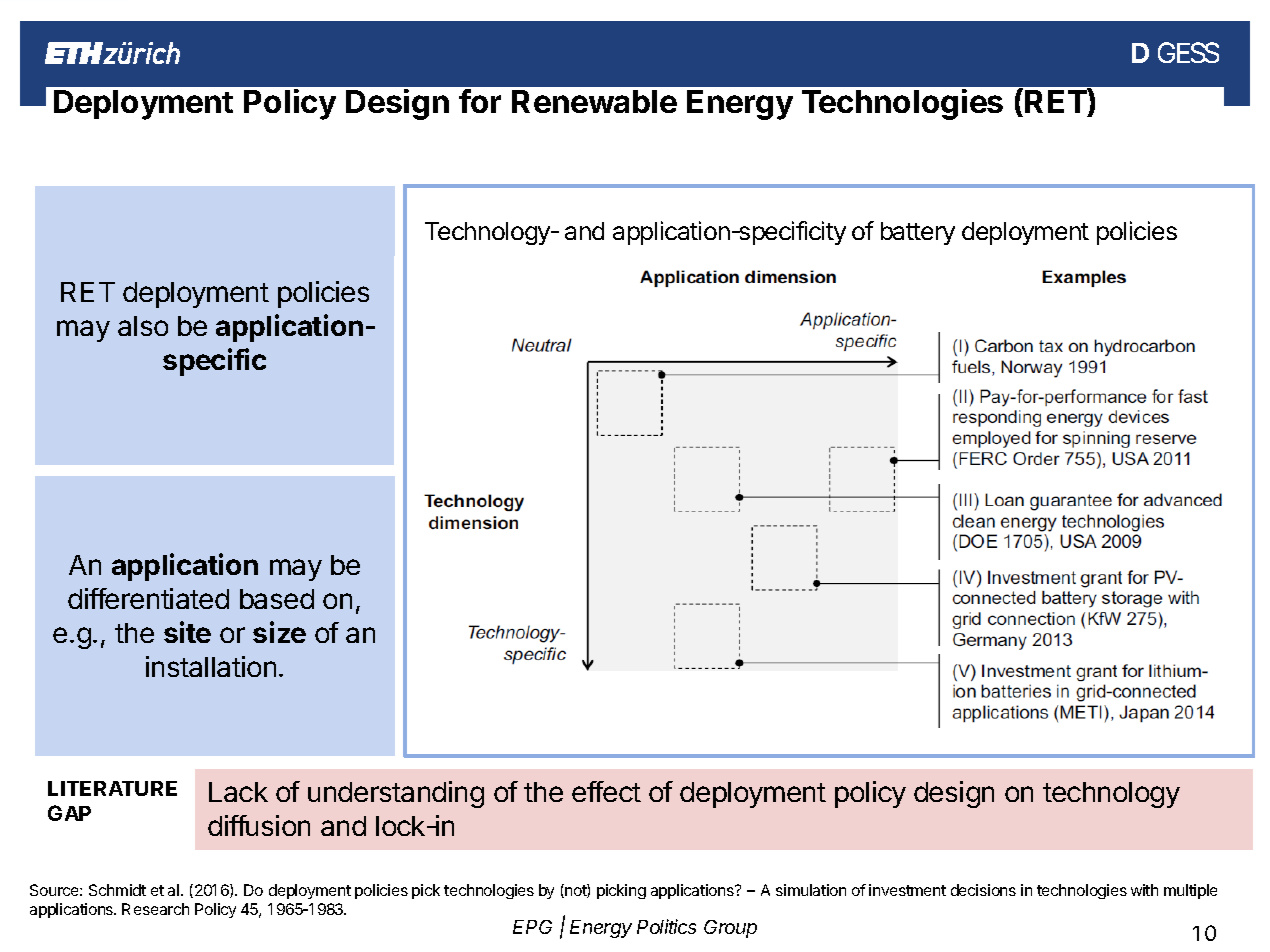 The image size is (1270, 952). Describe the element at coordinates (279, 632) in the document. I see `size` at that location.
